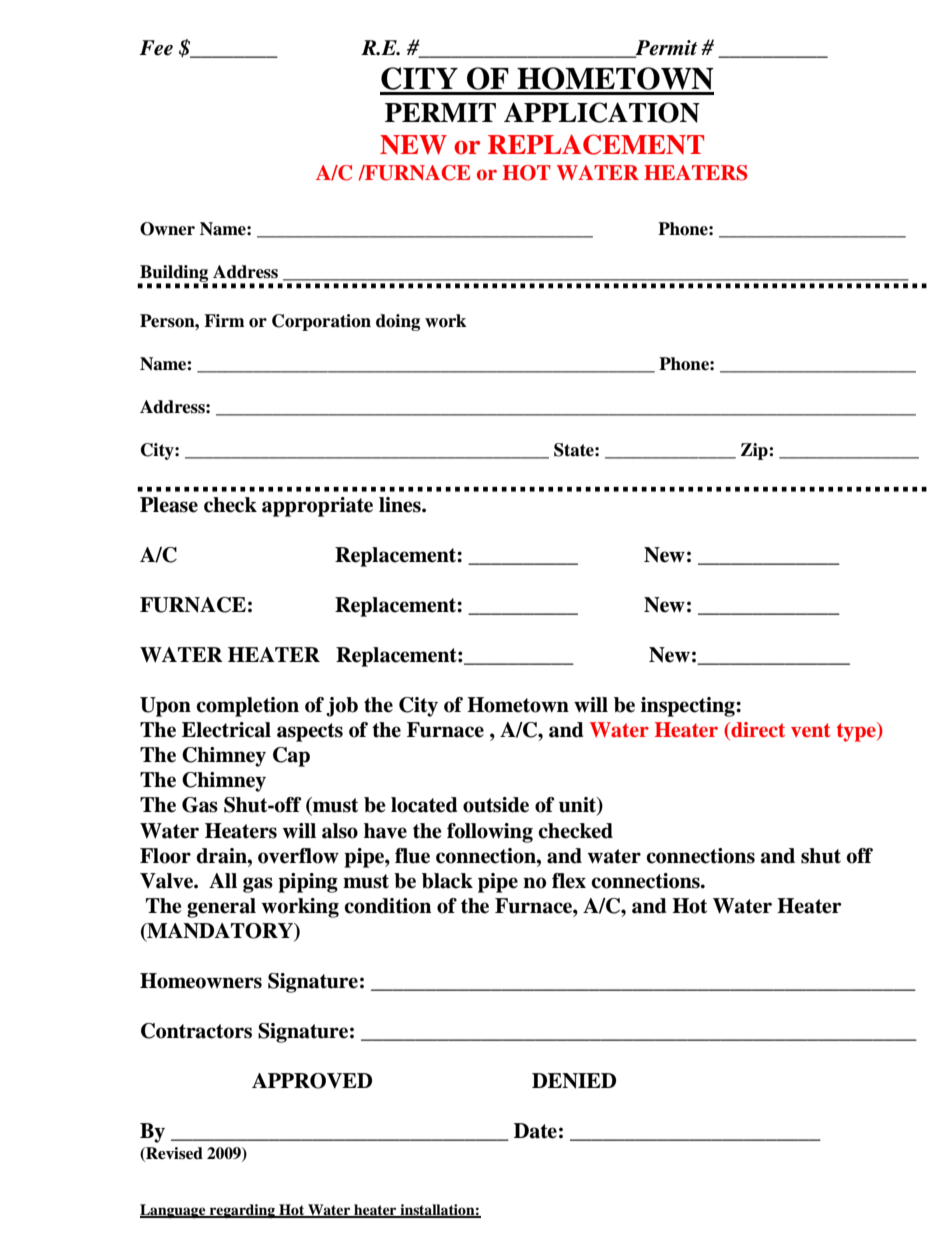  Describe the element at coordinates (242, 1211) in the screenshot. I see `regarding` at that location.
